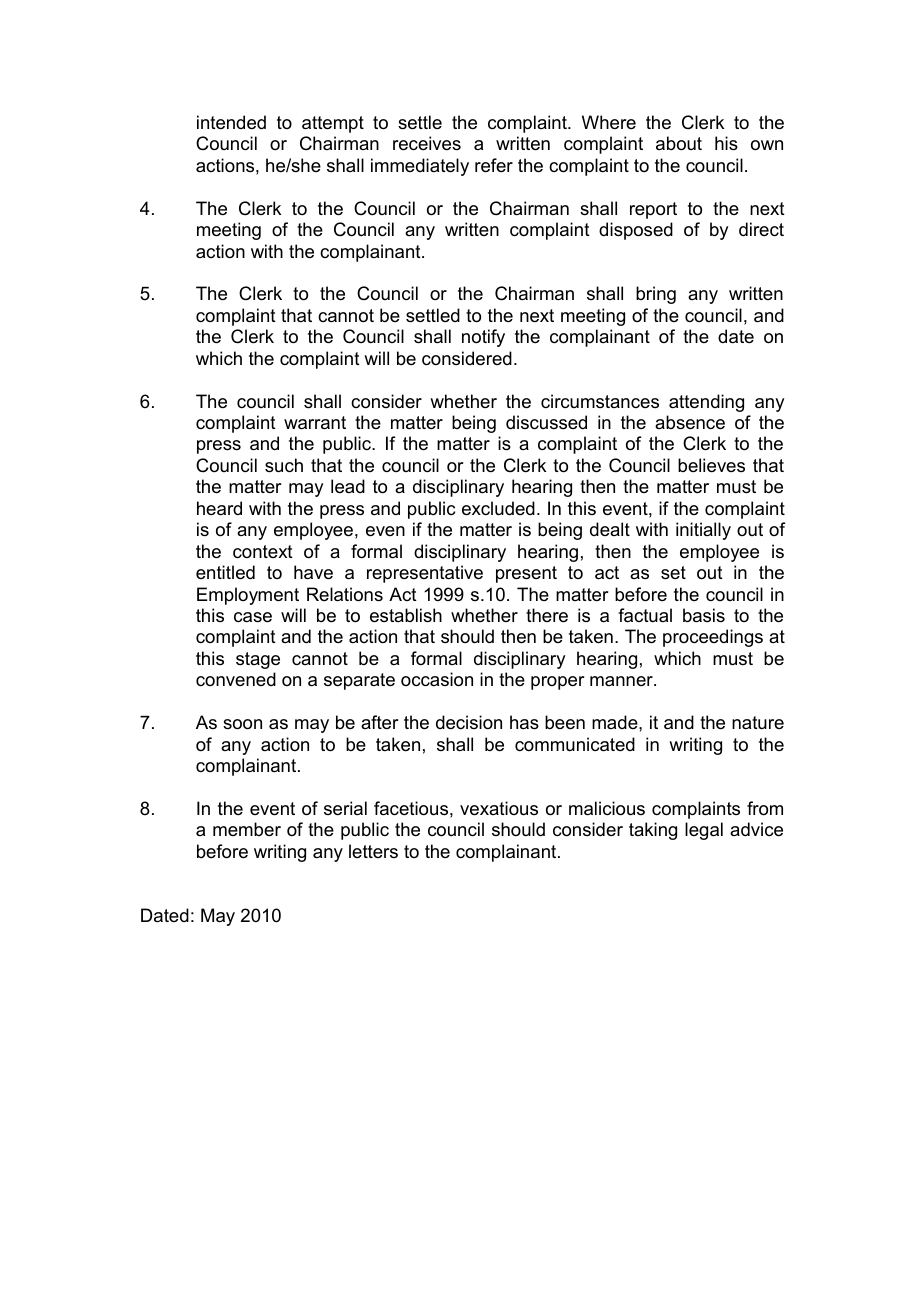  What do you see at coordinates (248, 596) in the screenshot?
I see `Employment` at bounding box center [248, 596].
